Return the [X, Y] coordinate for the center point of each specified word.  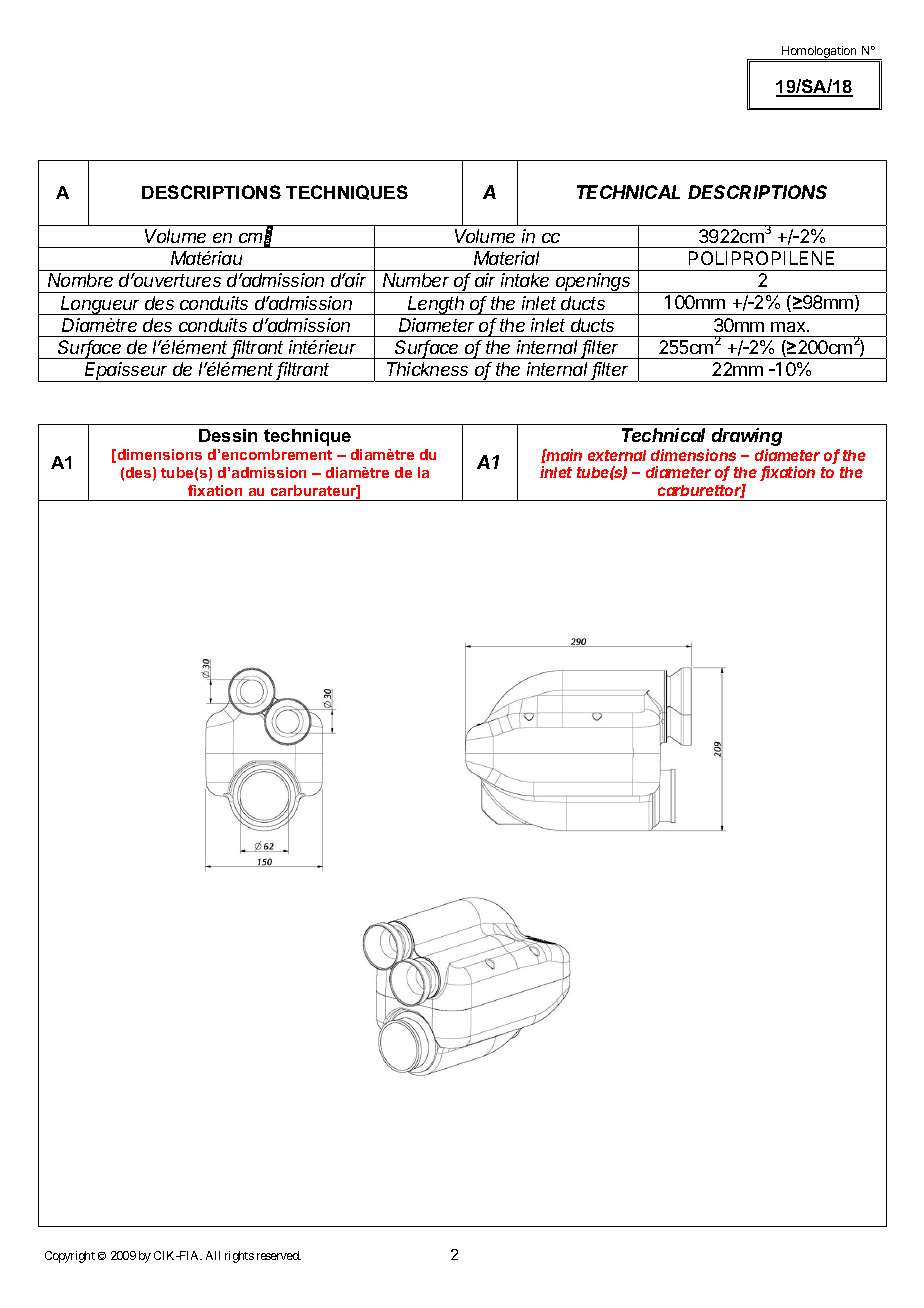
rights [239, 1257]
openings [594, 283]
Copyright [70, 1257]
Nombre [80, 280]
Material [506, 258]
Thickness [427, 369]
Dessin [228, 435]
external [617, 455]
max [789, 327]
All [213, 1255]
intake [525, 280]
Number [416, 280]
